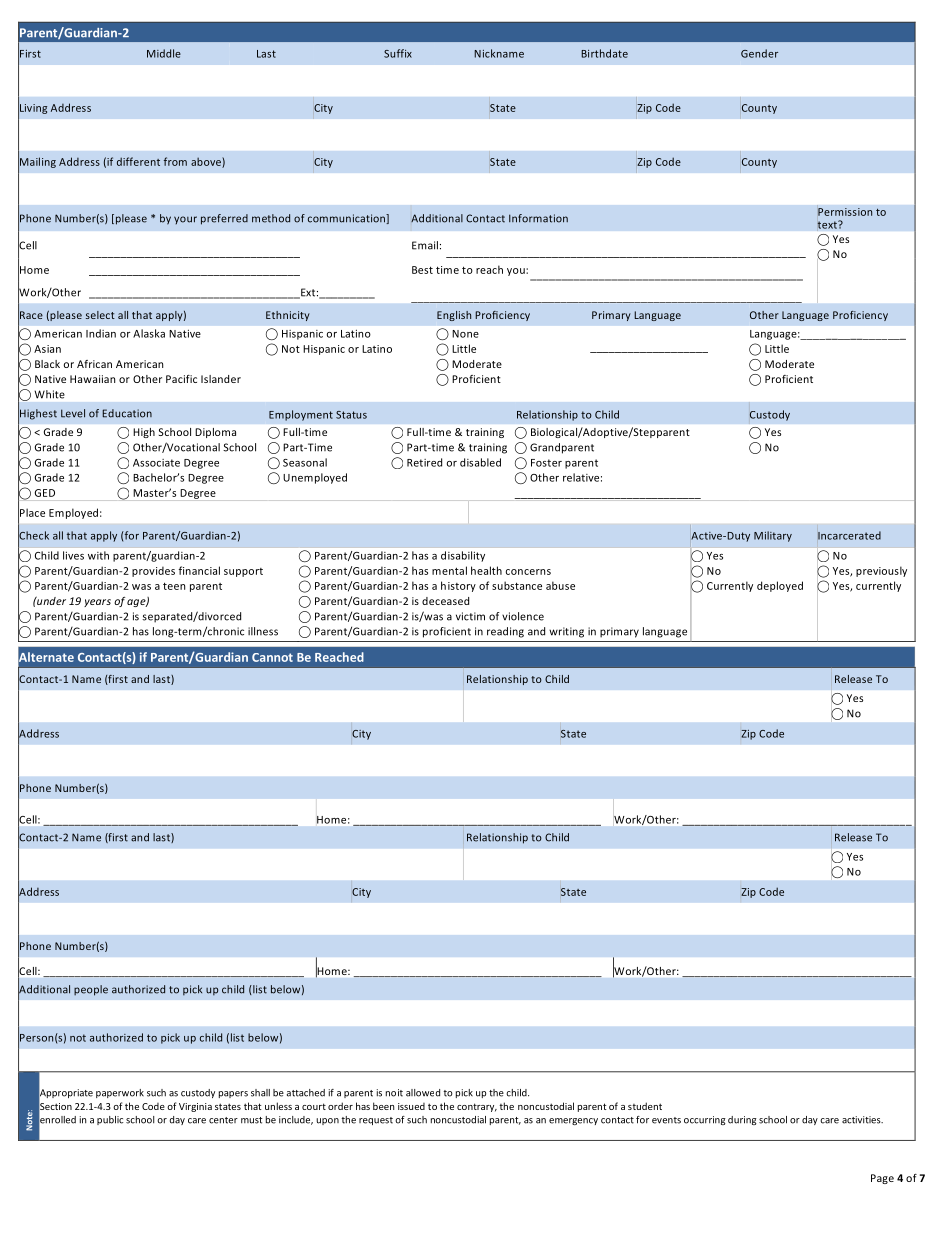 The height and width of the screenshot is (1233, 952). What do you see at coordinates (398, 53) in the screenshot?
I see `Suffix` at bounding box center [398, 53].
